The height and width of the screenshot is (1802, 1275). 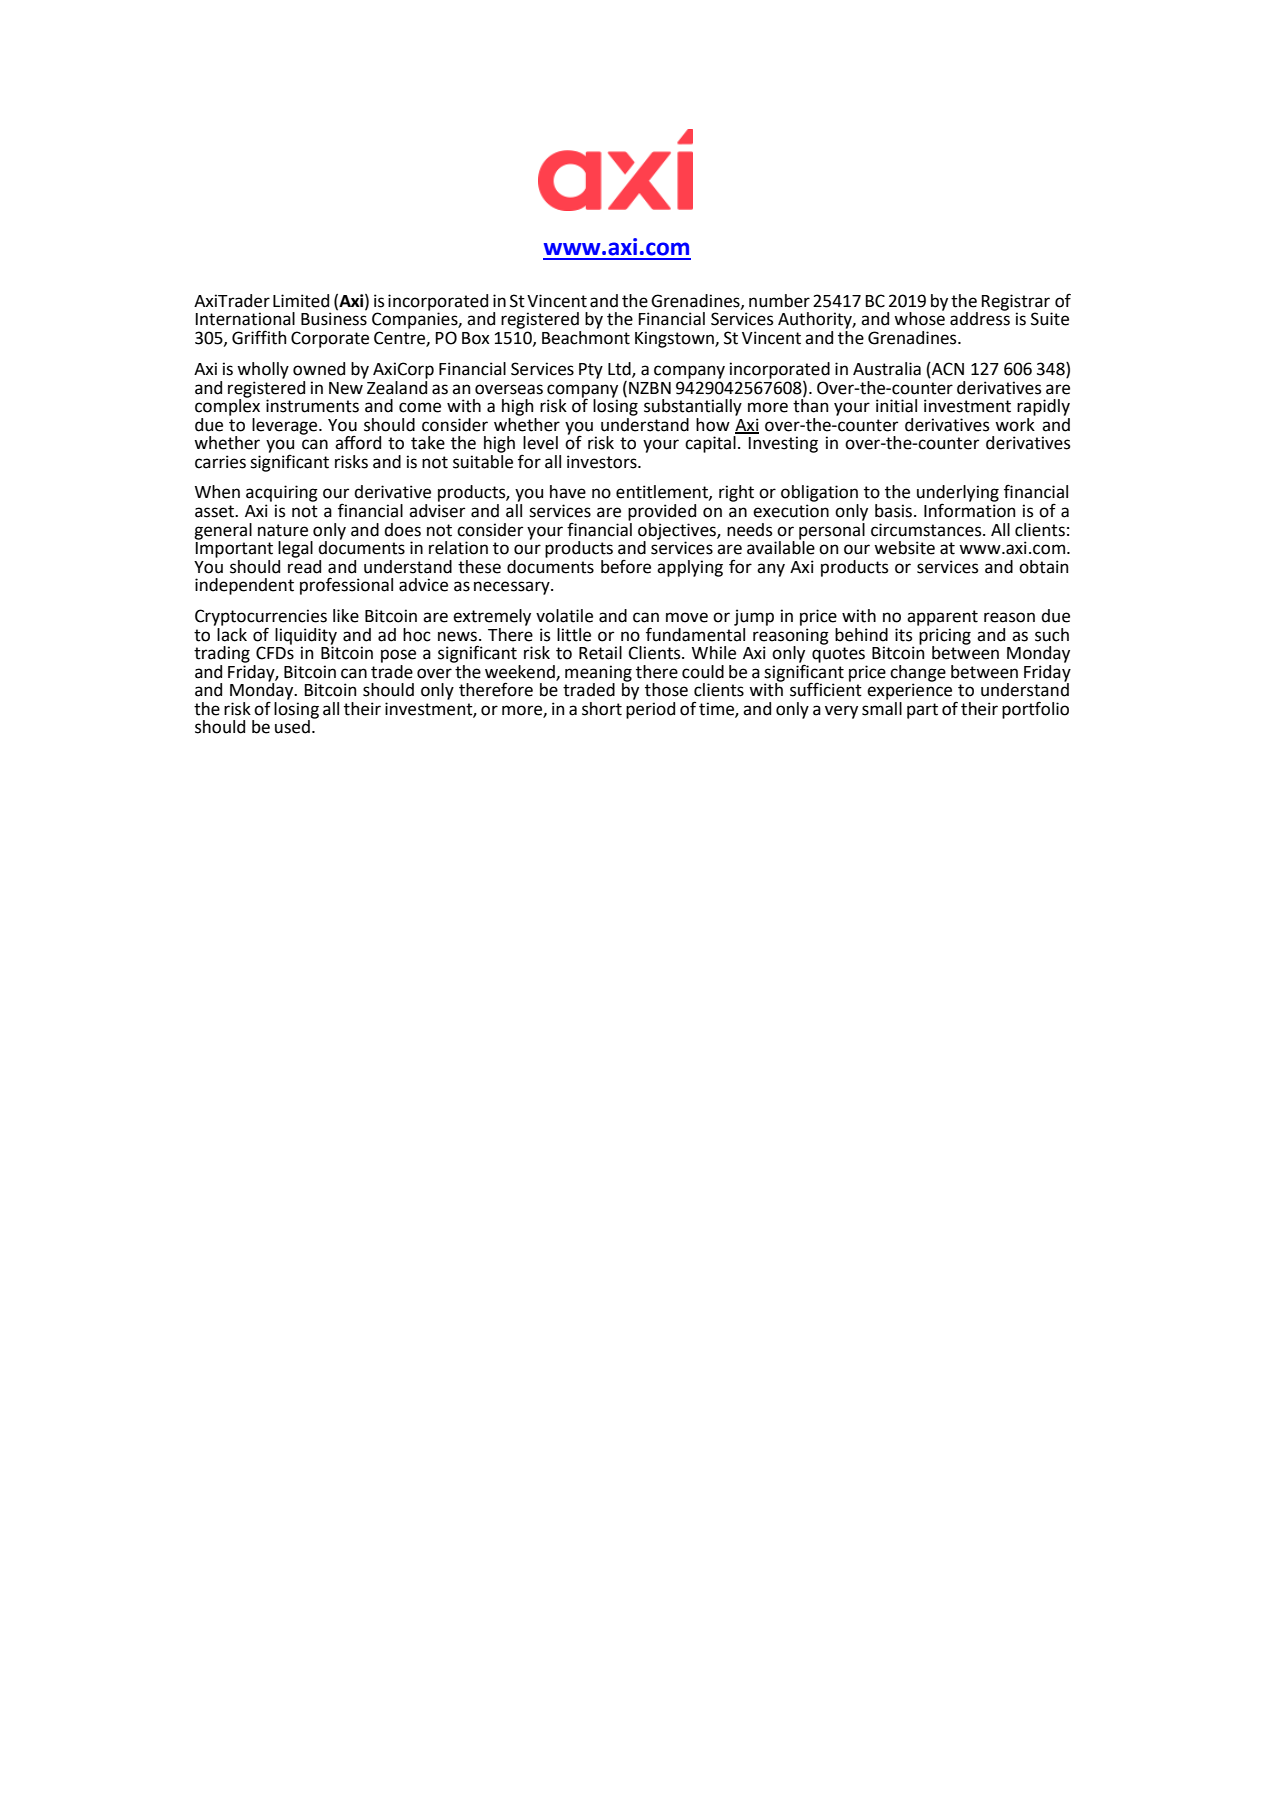 What do you see at coordinates (896, 406) in the screenshot?
I see `initial` at bounding box center [896, 406].
